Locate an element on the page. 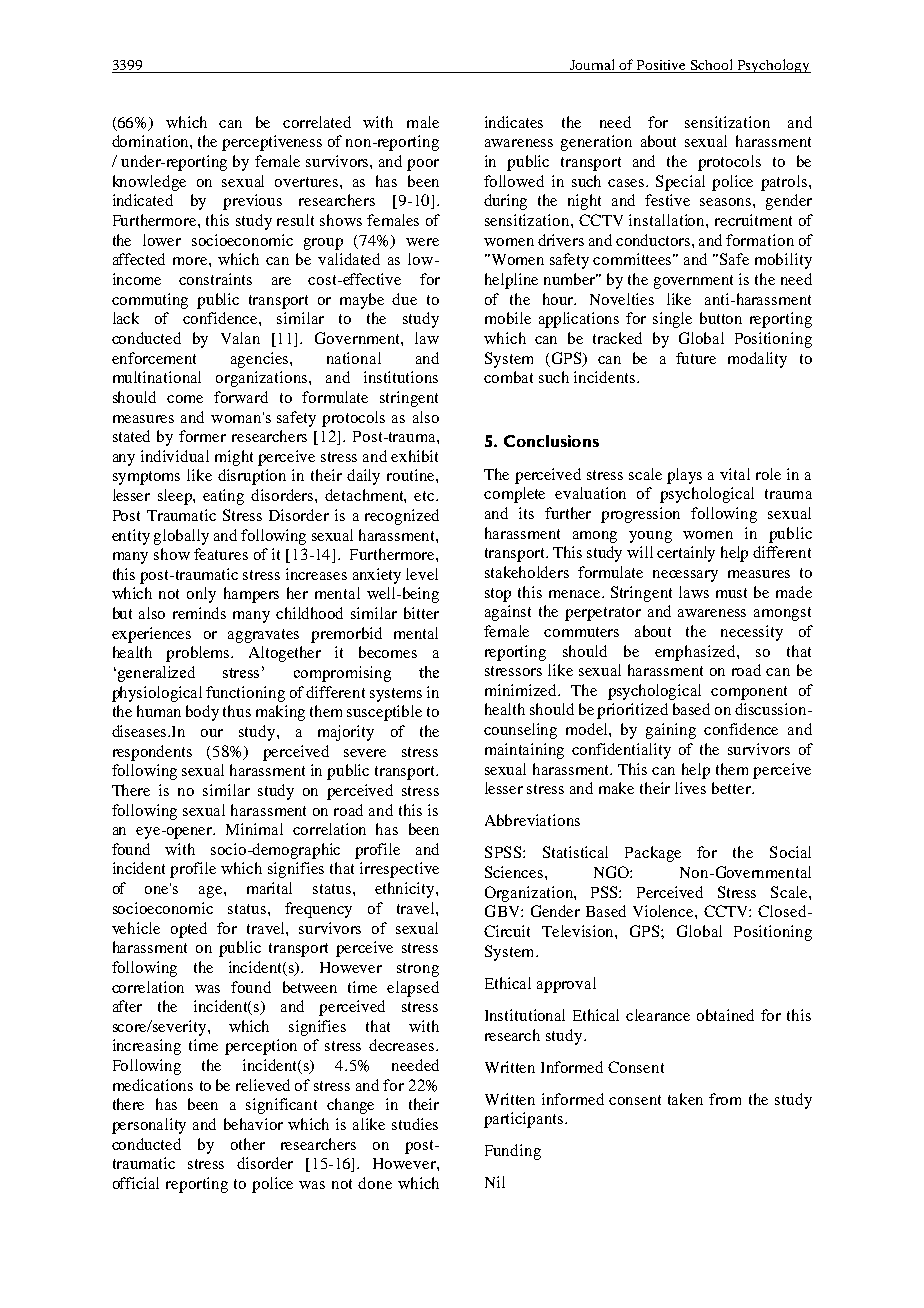  Nil is located at coordinates (495, 1182).
